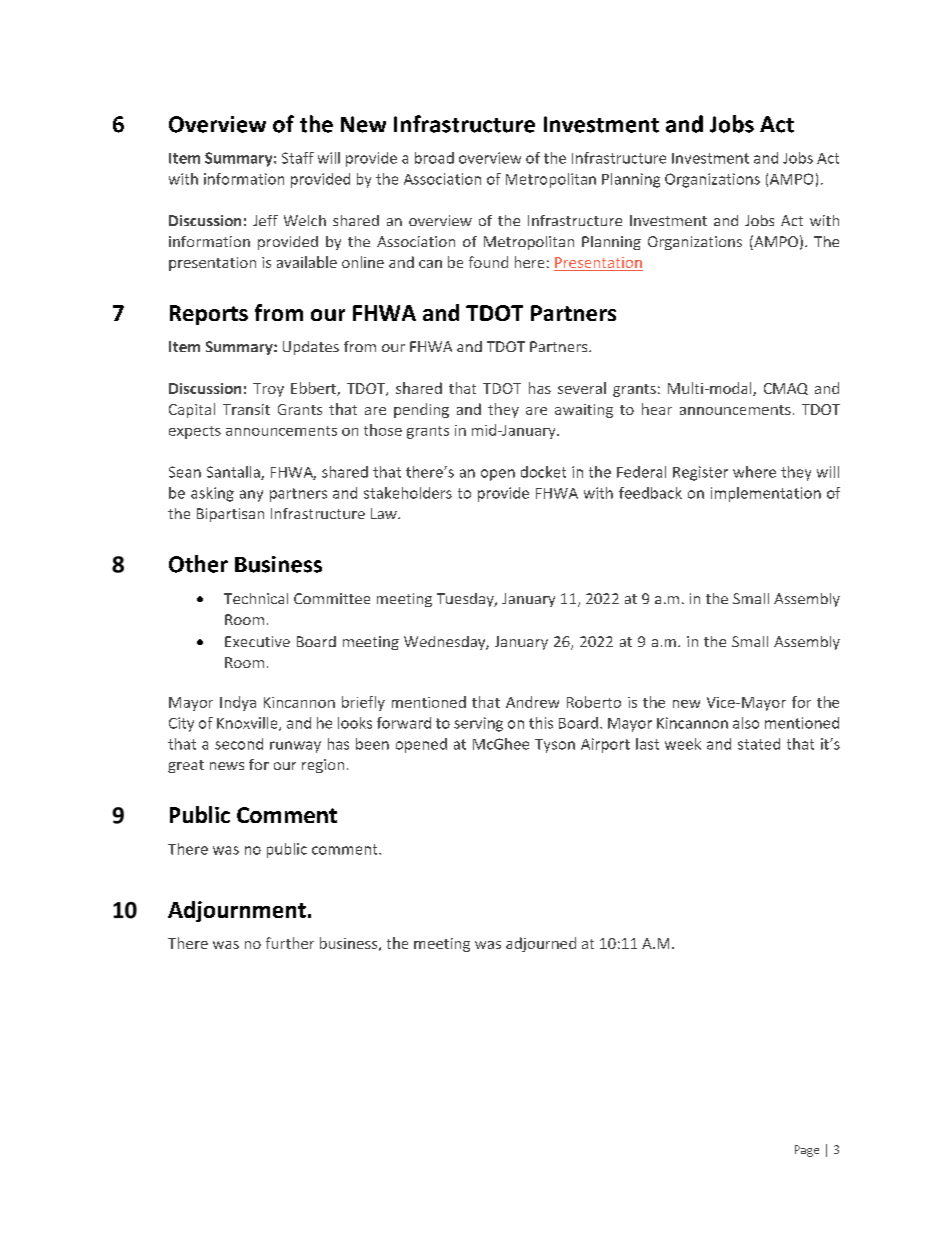 This image has width=952, height=1233. What do you see at coordinates (488, 262) in the image?
I see `found` at bounding box center [488, 262].
